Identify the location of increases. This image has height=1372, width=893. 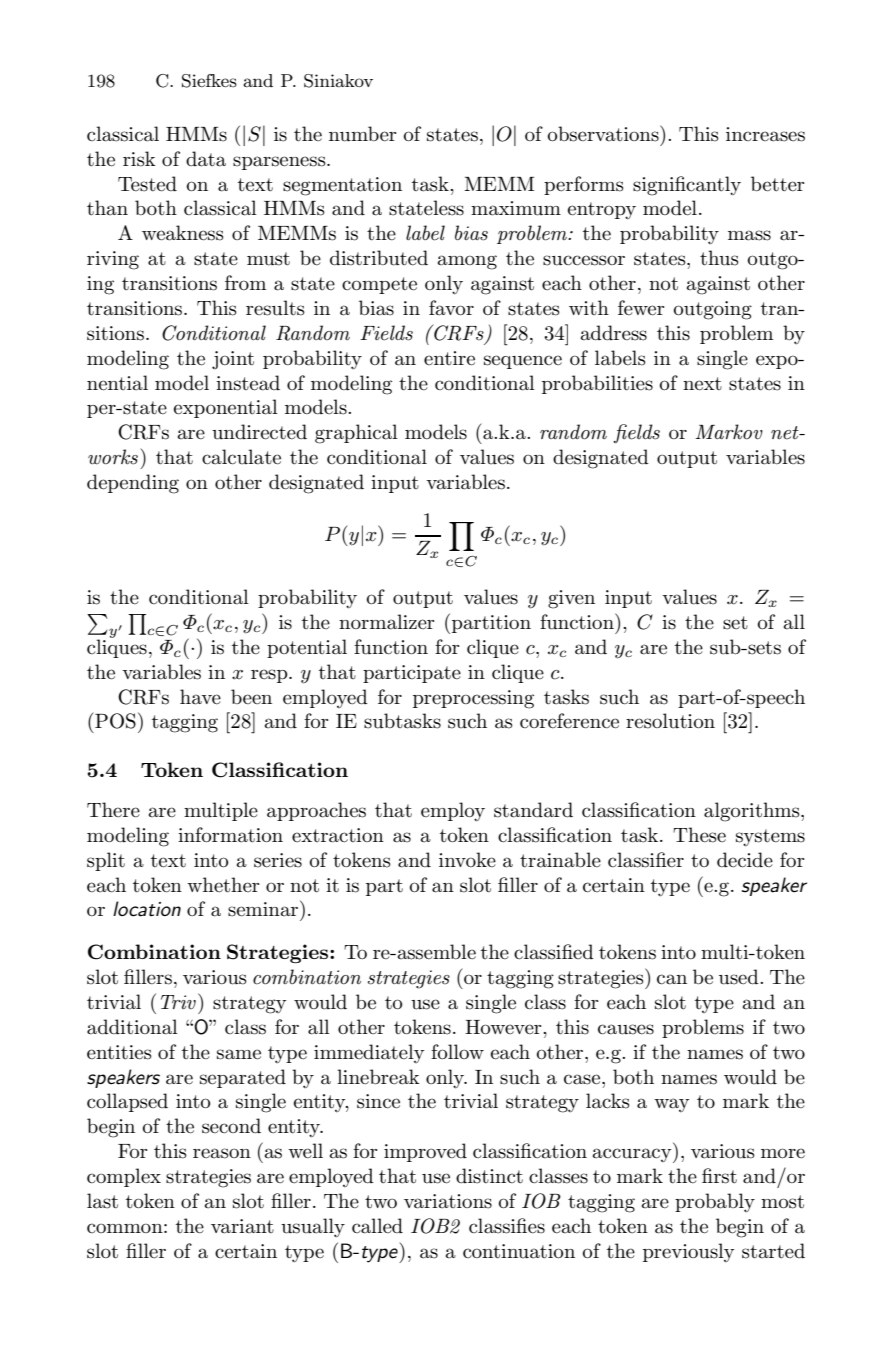
(765, 134).
